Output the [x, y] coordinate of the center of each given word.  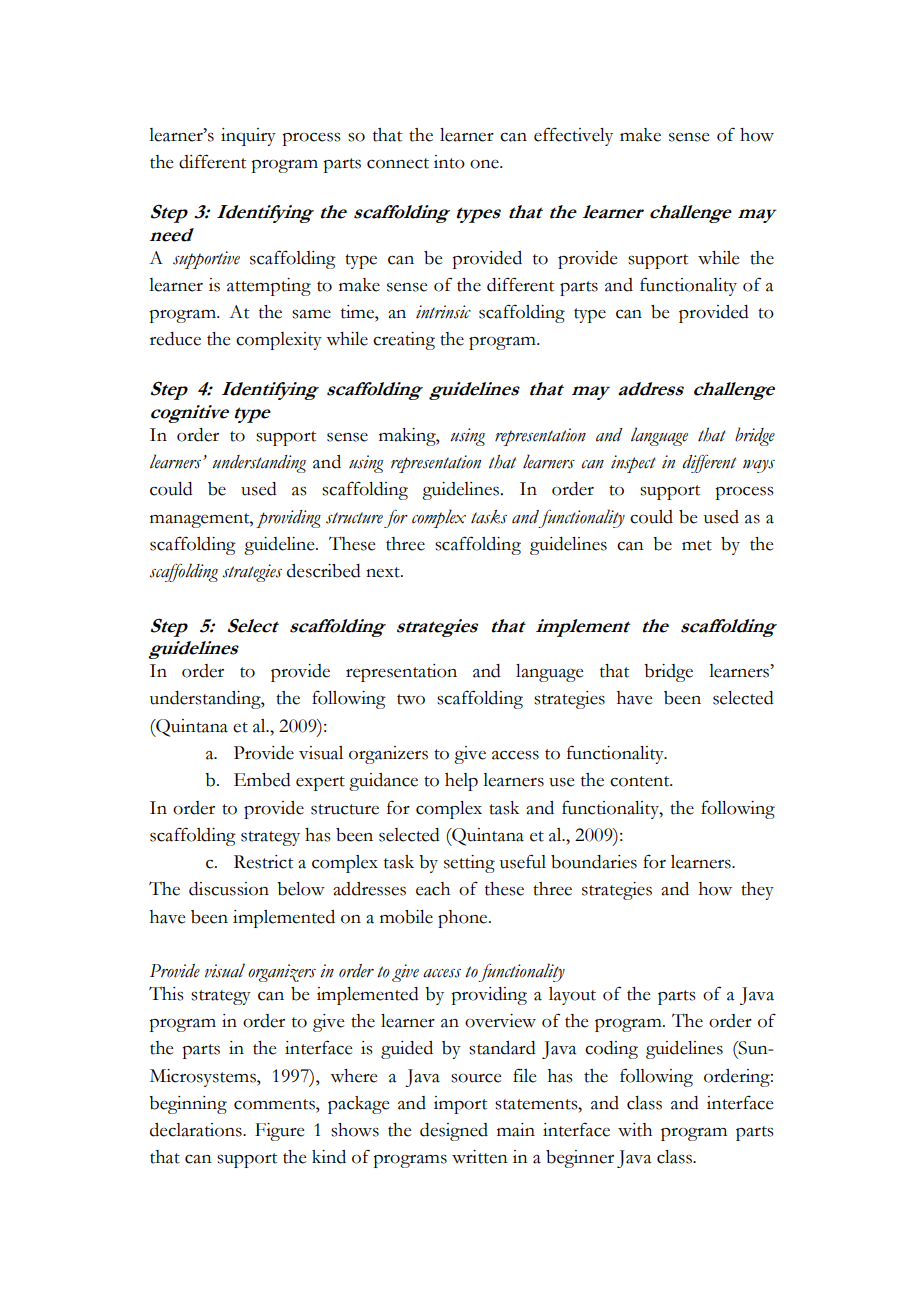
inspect [633, 464]
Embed [262, 780]
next [384, 572]
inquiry [248, 137]
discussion [229, 889]
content [641, 781]
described [324, 571]
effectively [573, 136]
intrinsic [443, 312]
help [461, 782]
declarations [197, 1130]
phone [464, 919]
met [697, 545]
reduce [175, 339]
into [449, 162]
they [757, 891]
